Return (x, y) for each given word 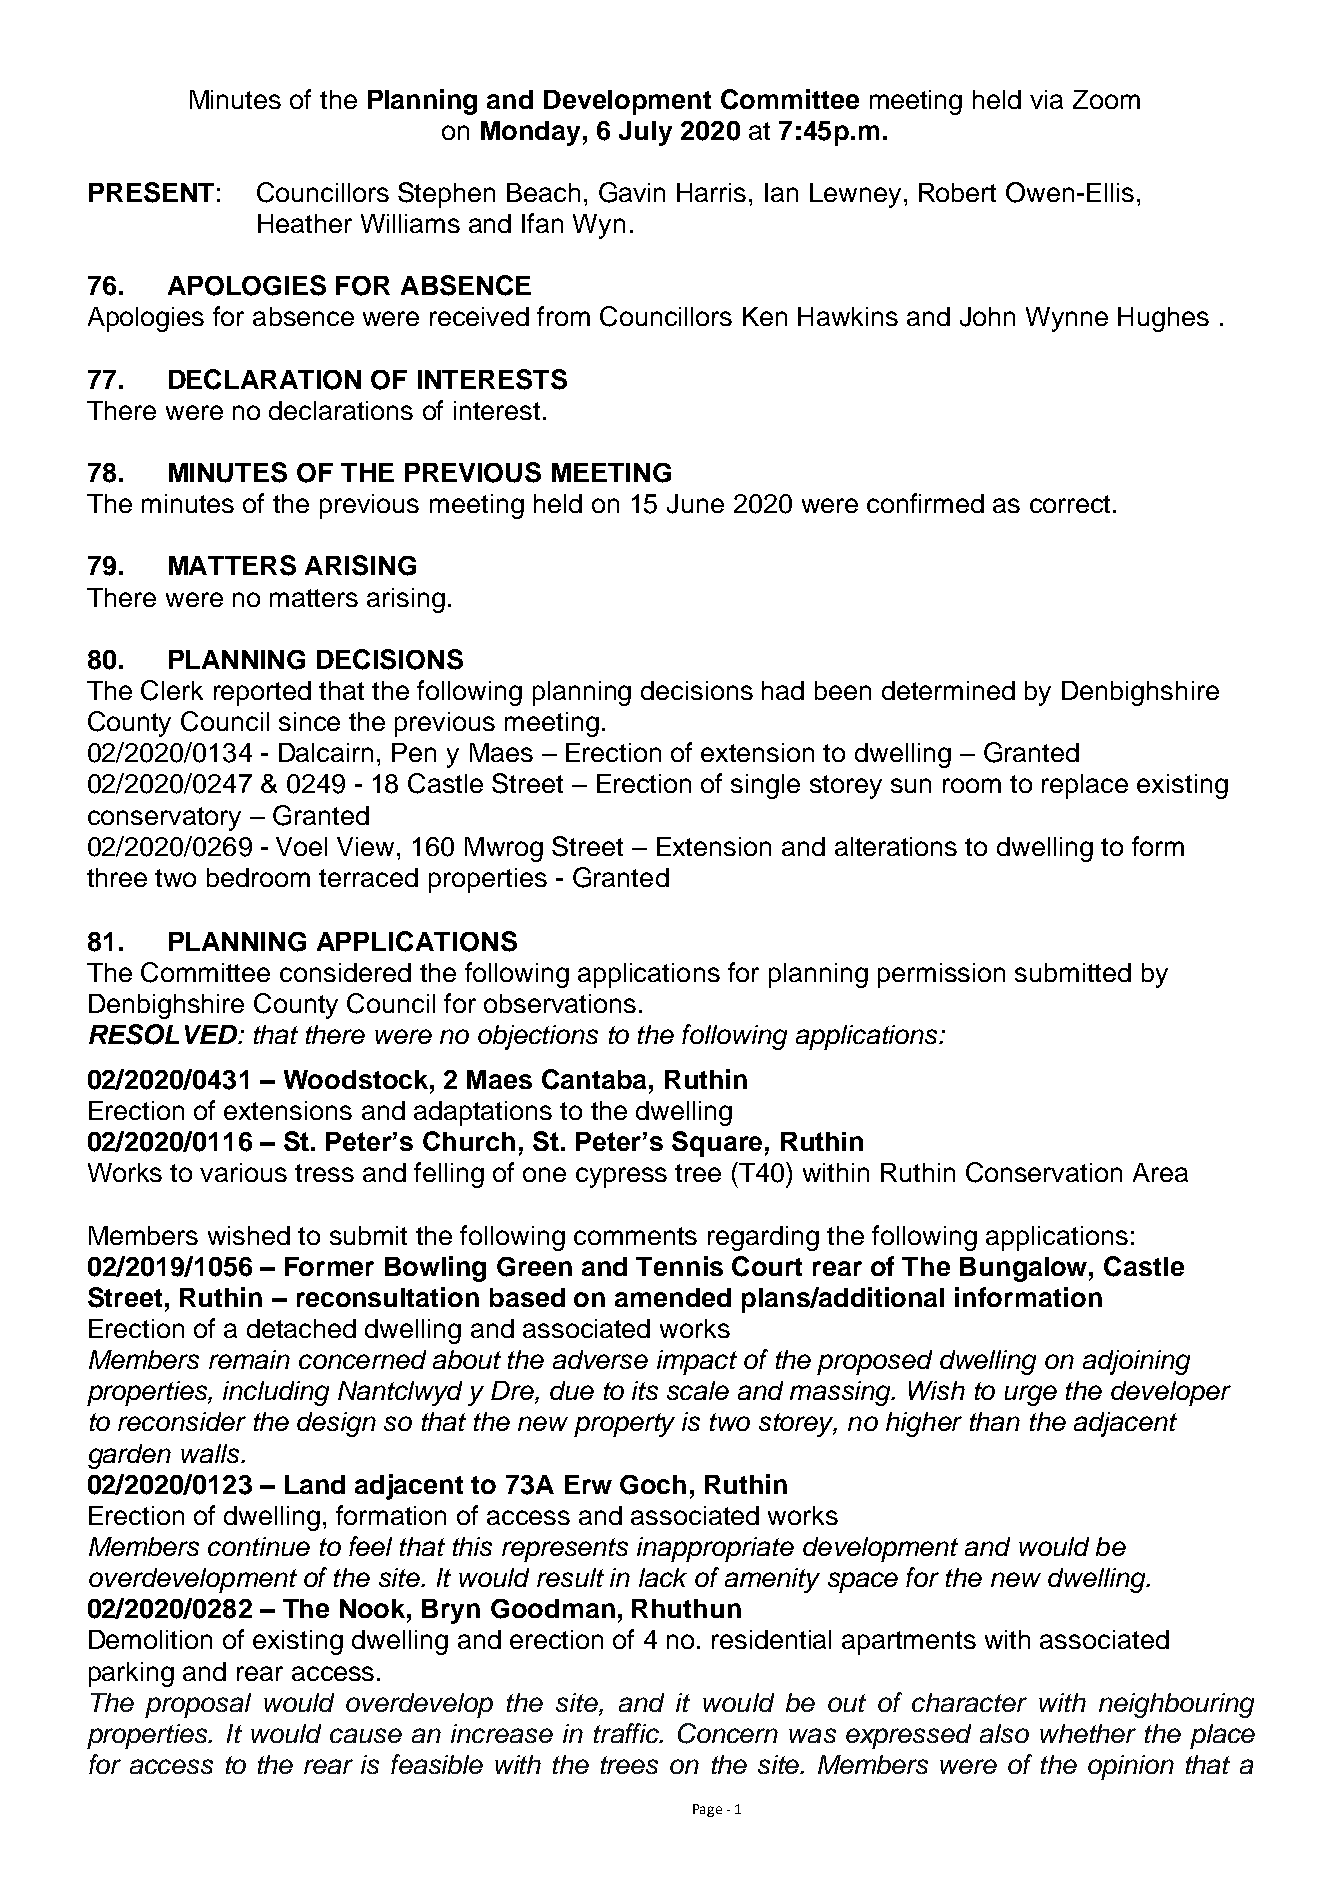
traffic (628, 1733)
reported (262, 693)
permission (941, 975)
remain (249, 1359)
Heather (305, 223)
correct (1072, 504)
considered (345, 972)
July (645, 133)
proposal (198, 1705)
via (1046, 99)
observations (560, 1003)
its (645, 1390)
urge (1031, 1395)
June (695, 504)
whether (1088, 1733)
